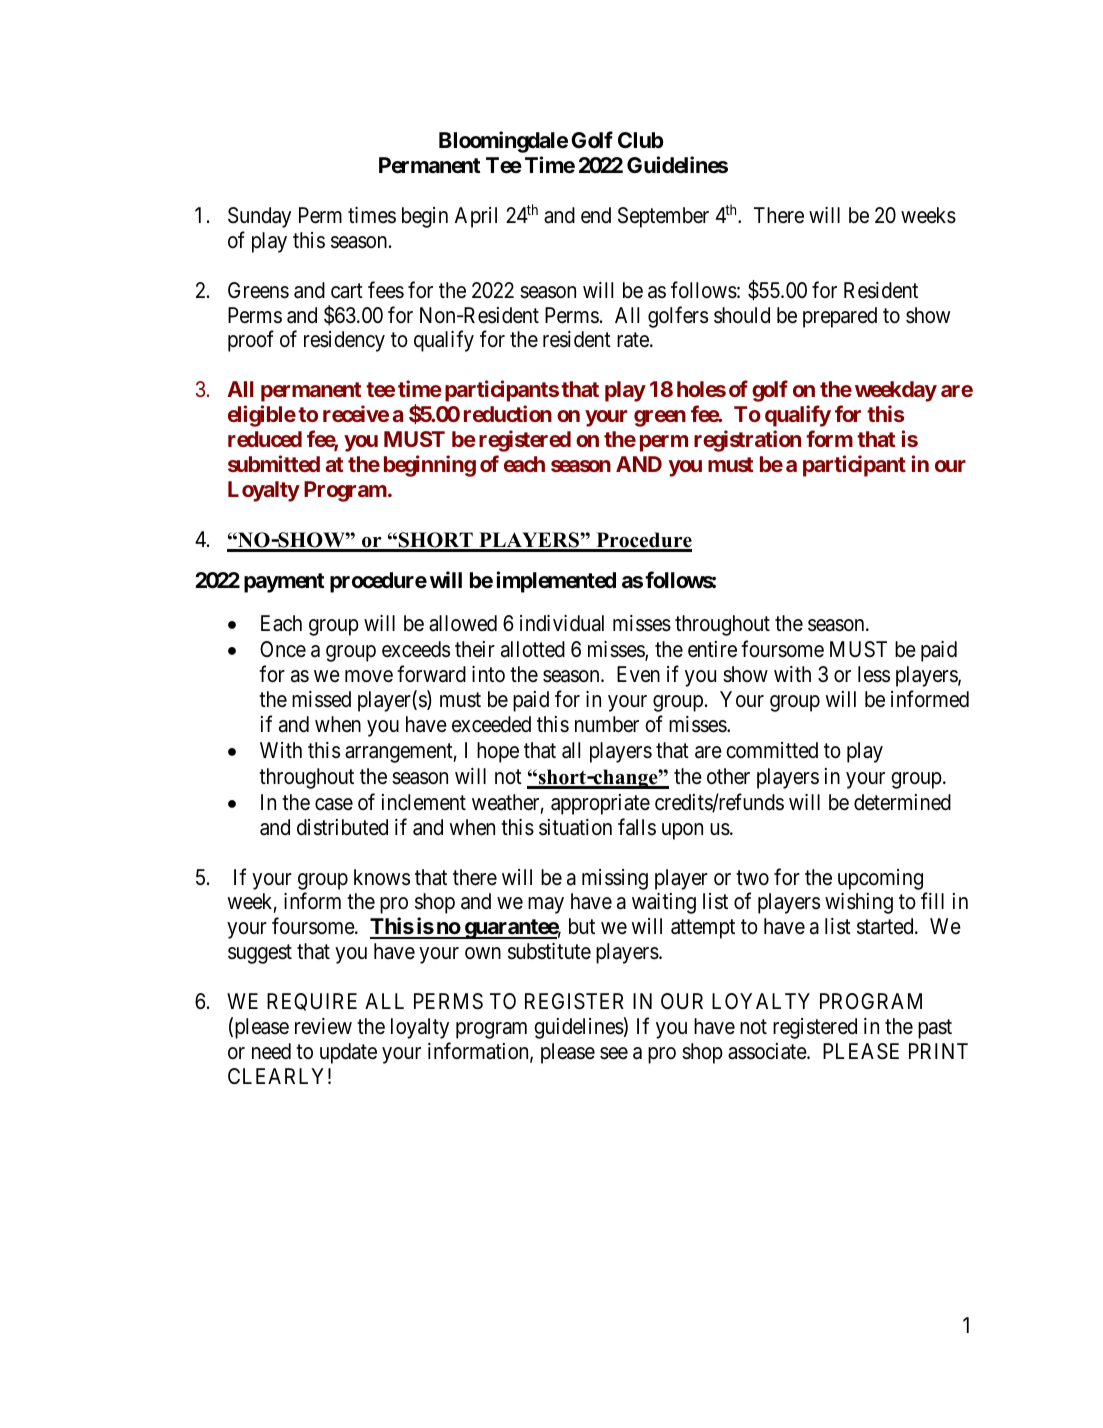 The width and height of the image is (1103, 1428). I want to click on see, so click(614, 1053).
